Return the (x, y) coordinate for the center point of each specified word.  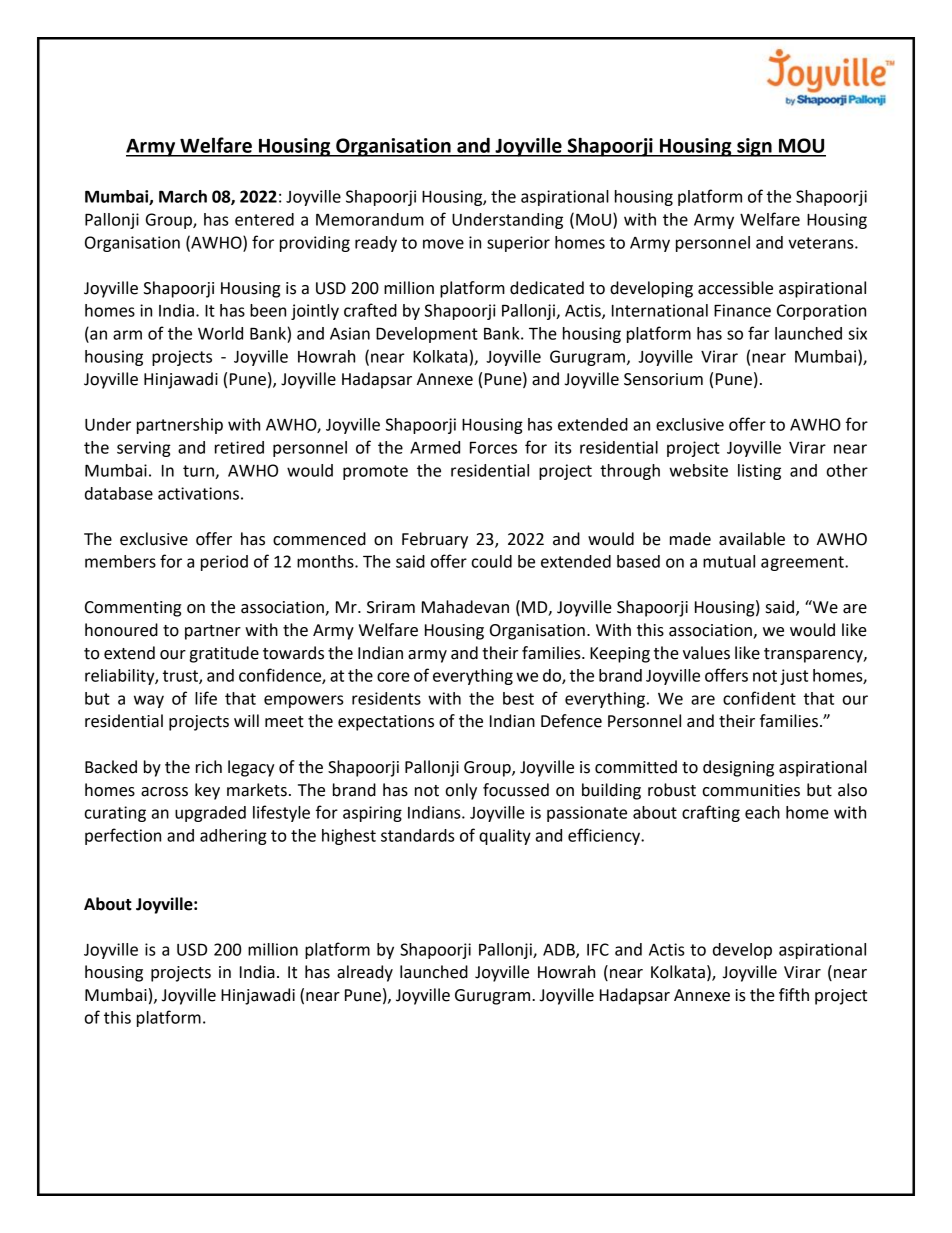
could (492, 561)
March (183, 196)
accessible (735, 288)
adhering (233, 837)
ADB (560, 950)
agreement (803, 563)
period (224, 563)
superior (518, 244)
